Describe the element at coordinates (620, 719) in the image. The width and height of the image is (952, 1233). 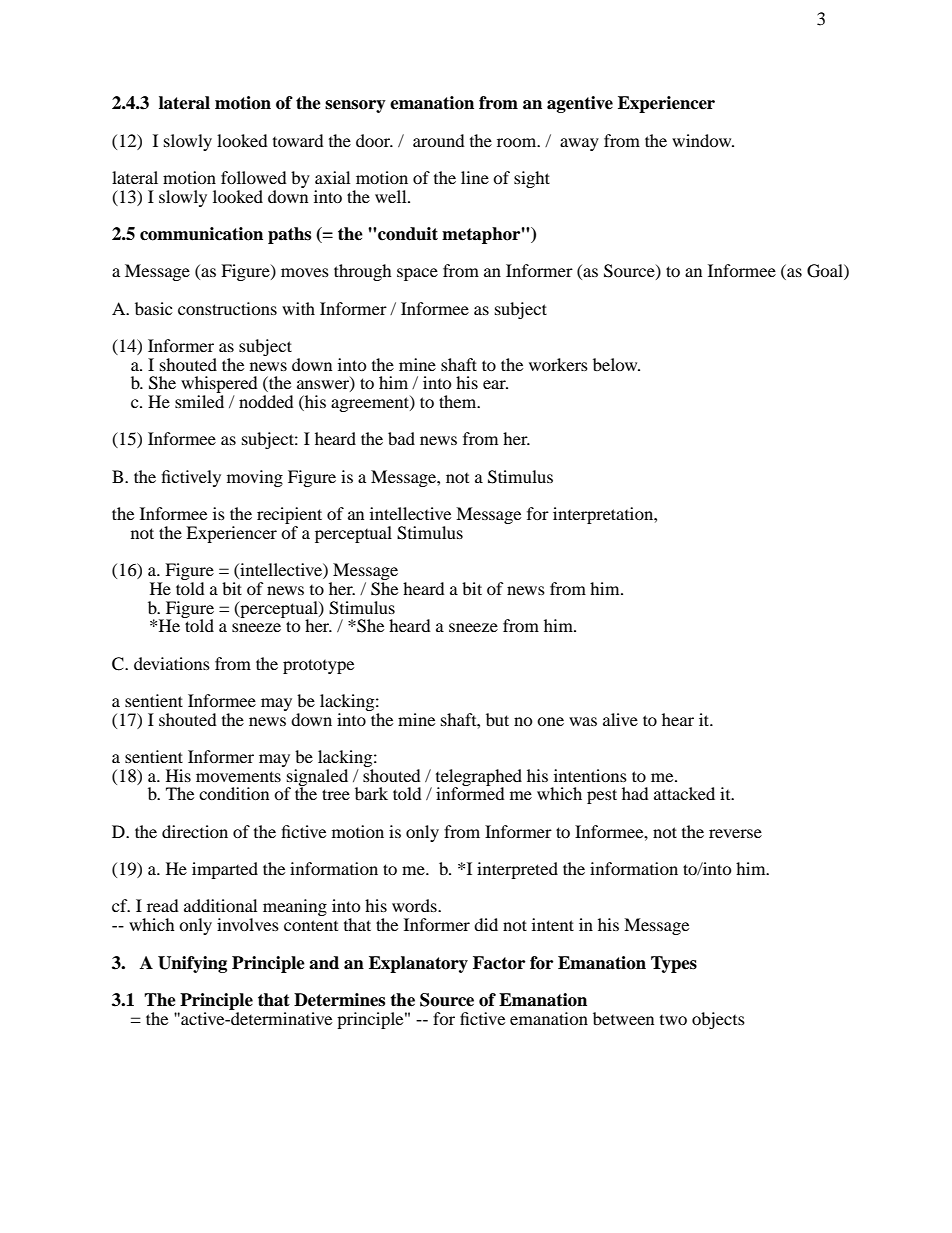
I see `alive` at that location.
